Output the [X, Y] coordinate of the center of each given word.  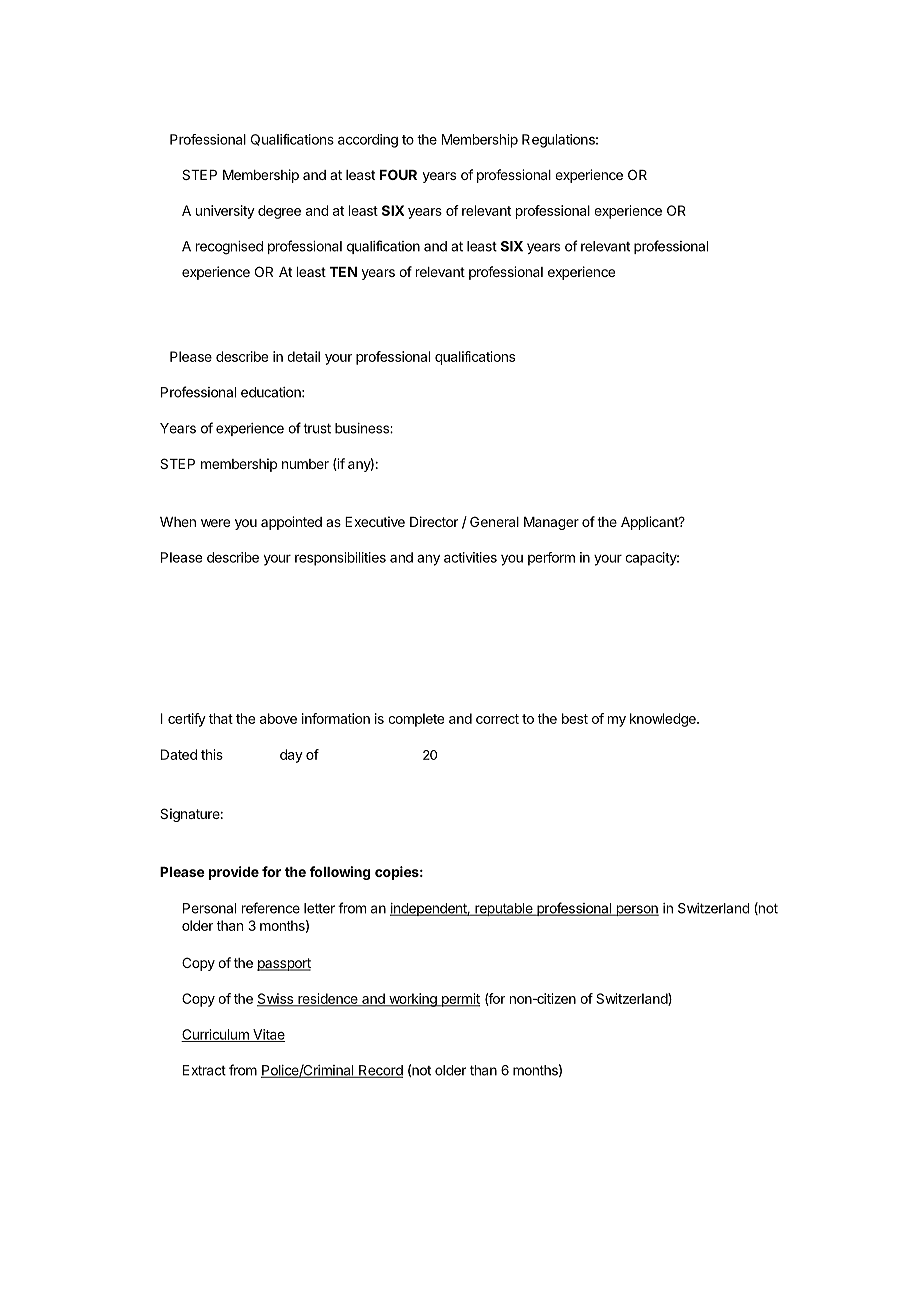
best [575, 718]
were [215, 523]
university [225, 212]
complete [416, 720]
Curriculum [216, 1035]
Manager [551, 523]
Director [434, 521]
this [212, 754]
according [368, 141]
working [413, 1000]
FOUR [398, 174]
